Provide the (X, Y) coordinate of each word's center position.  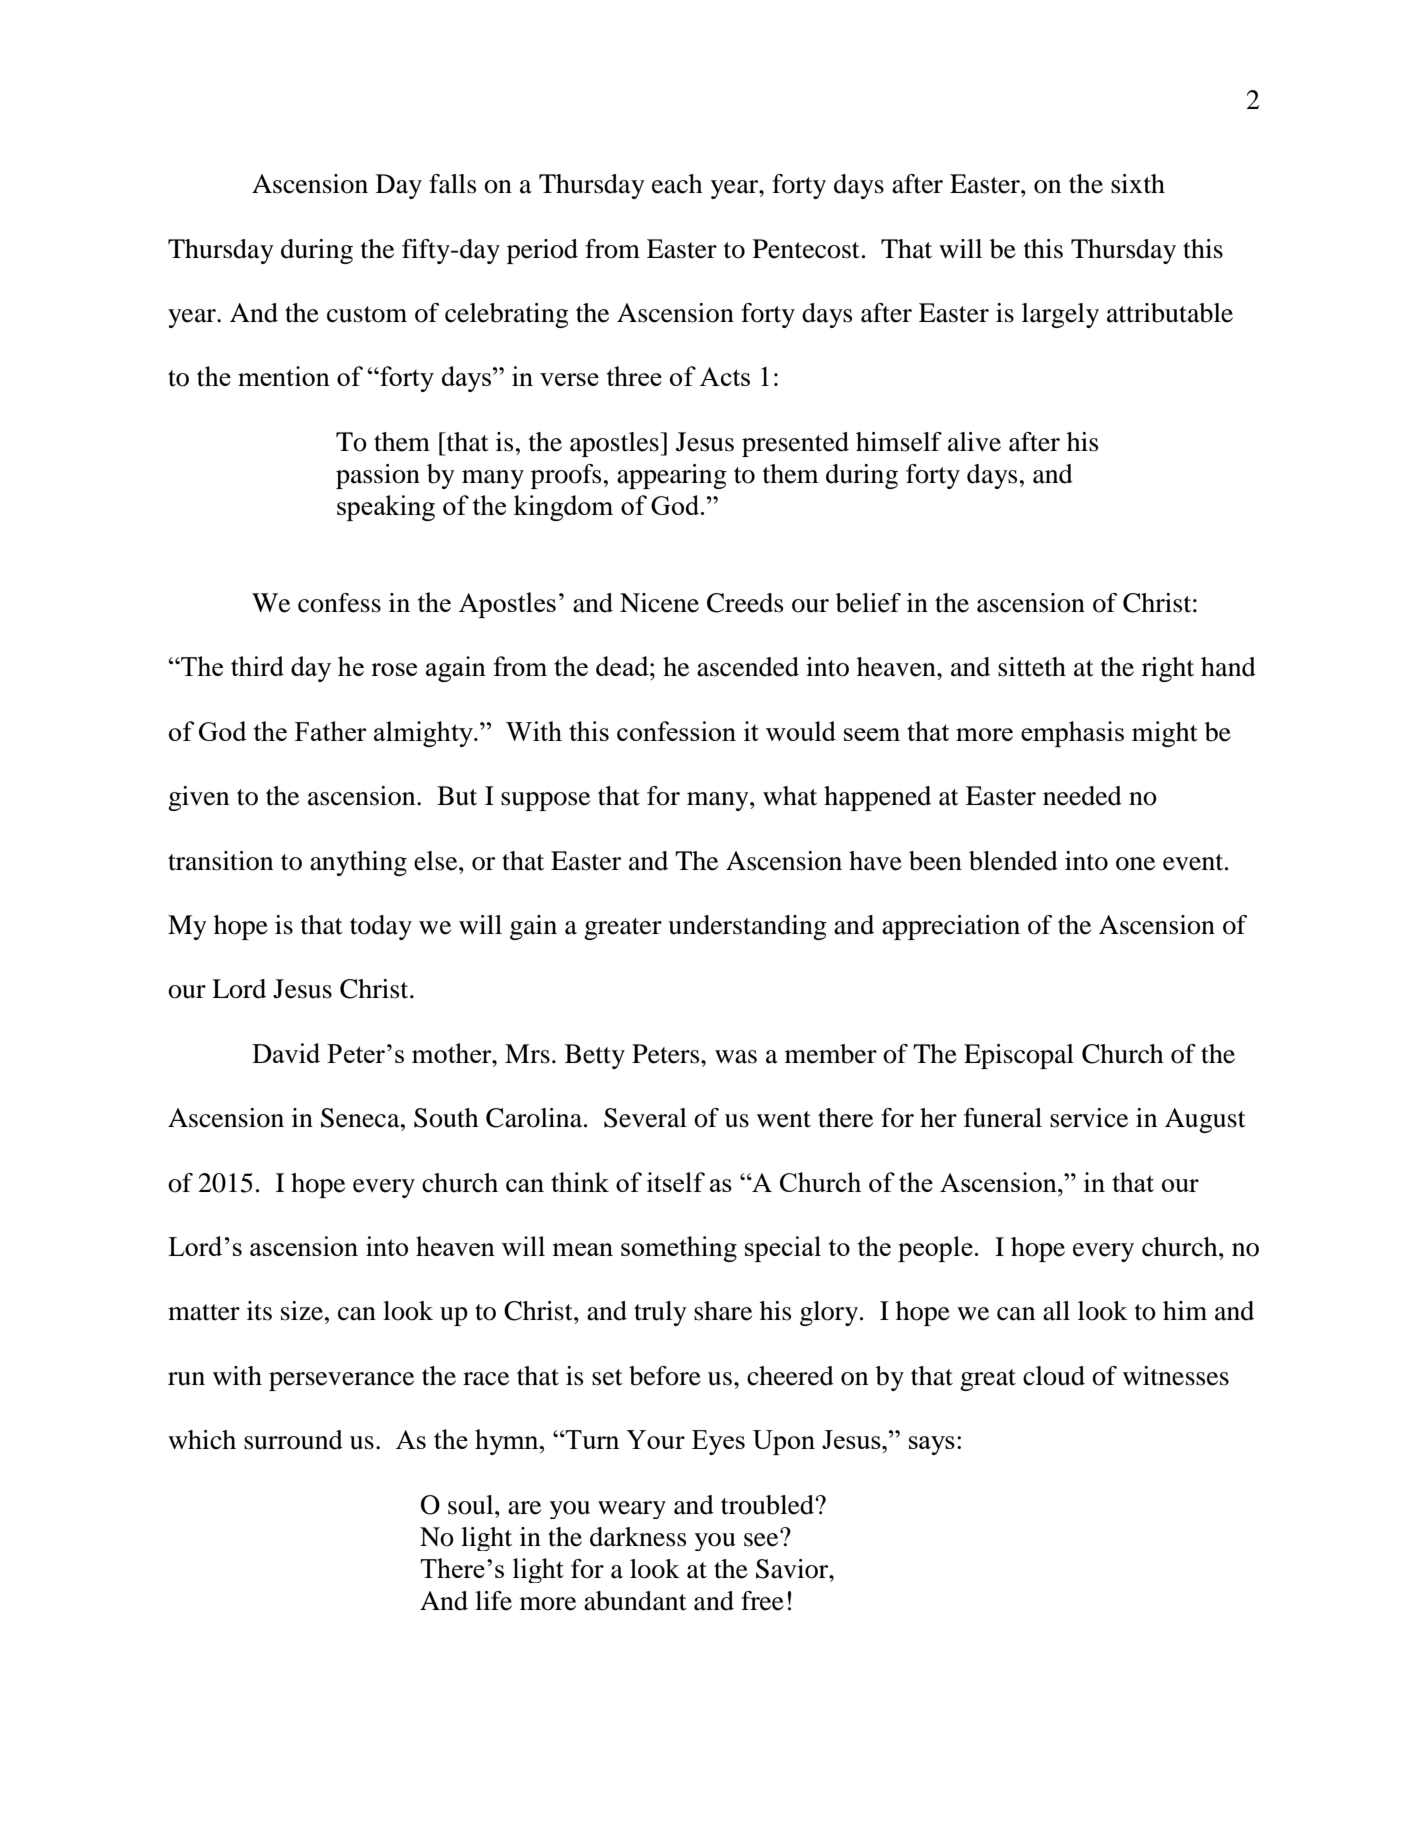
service (1089, 1118)
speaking (386, 508)
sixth (1138, 184)
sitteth (1032, 667)
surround (293, 1440)
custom (367, 314)
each (677, 184)
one (1135, 864)
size (303, 1311)
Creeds (745, 603)
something (679, 1249)
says (932, 1445)
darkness (638, 1537)
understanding (747, 927)
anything (358, 863)
